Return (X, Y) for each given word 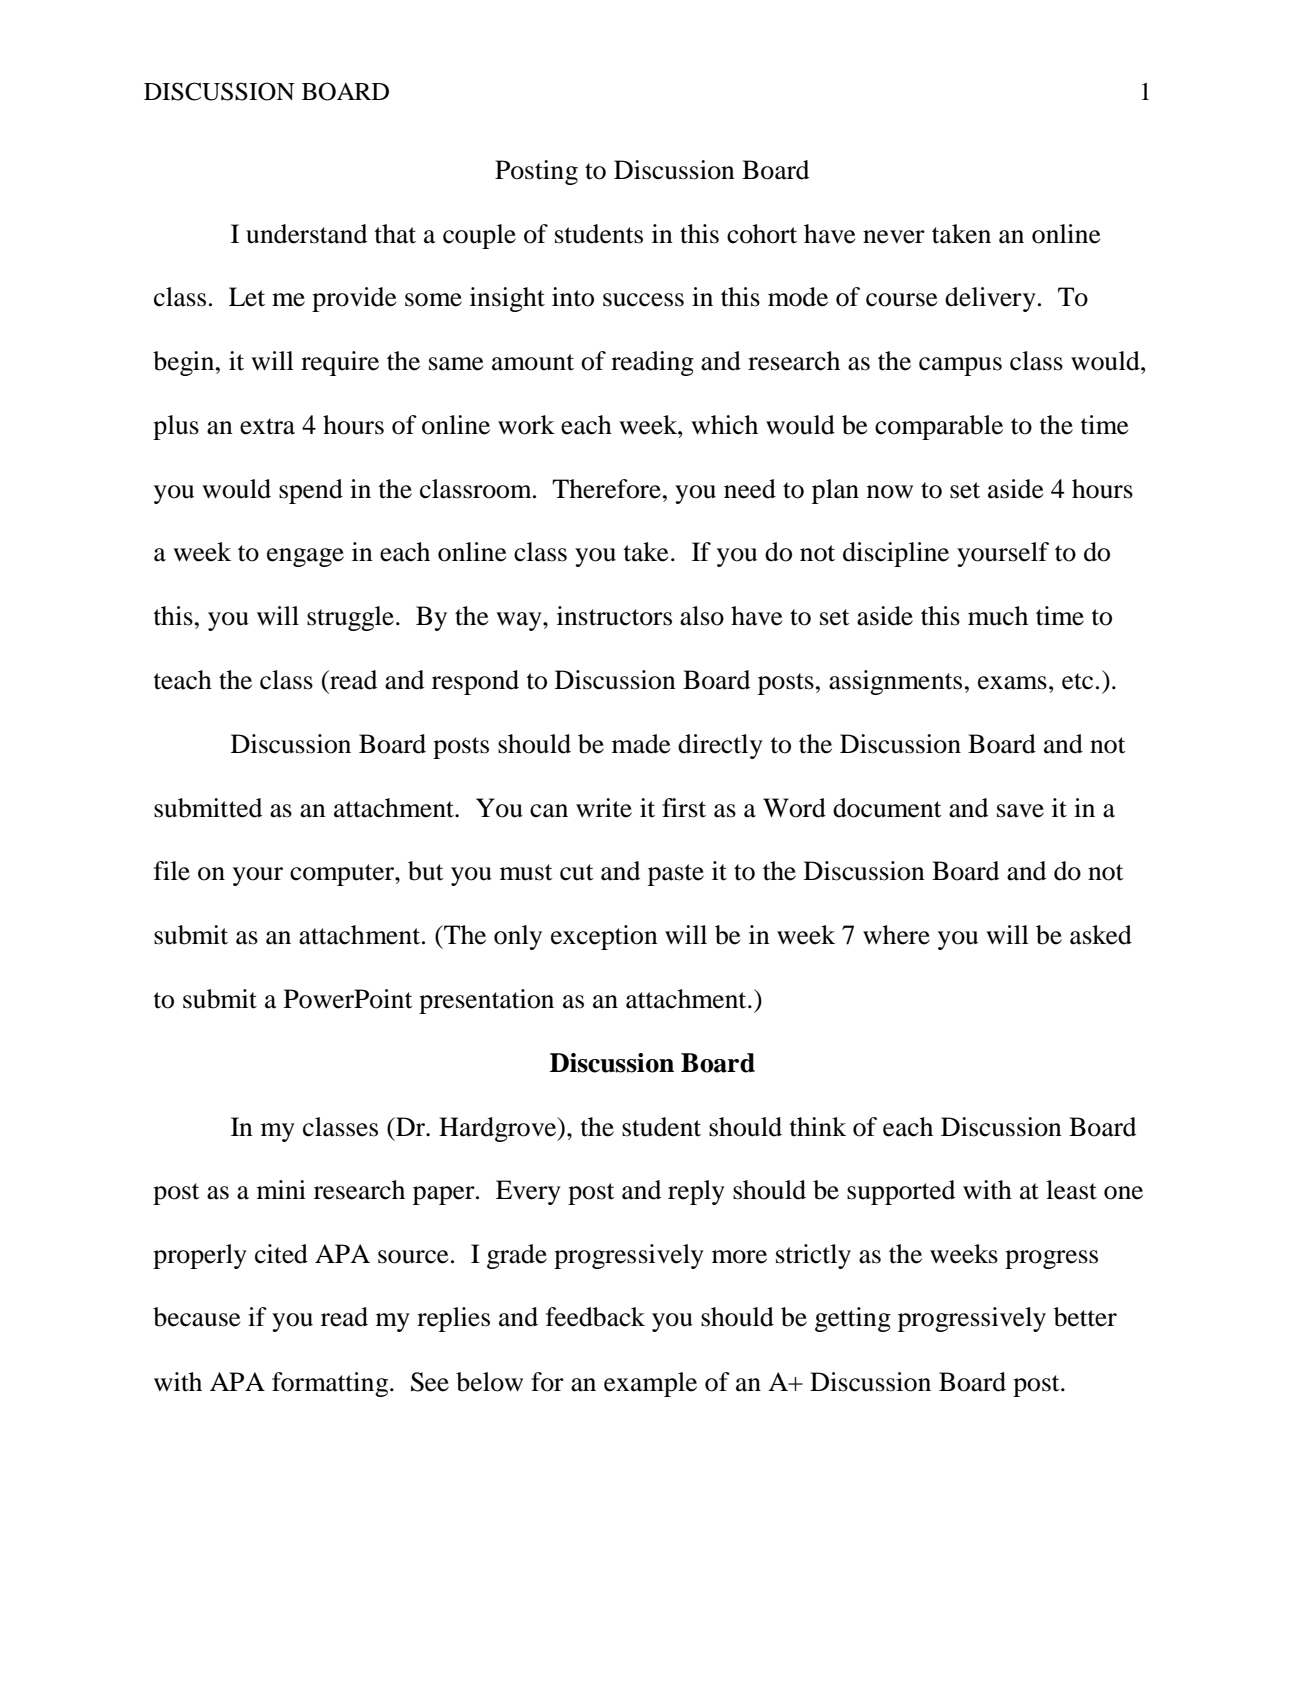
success (643, 300)
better (1085, 1317)
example (650, 1384)
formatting (330, 1384)
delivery (990, 299)
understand (306, 234)
